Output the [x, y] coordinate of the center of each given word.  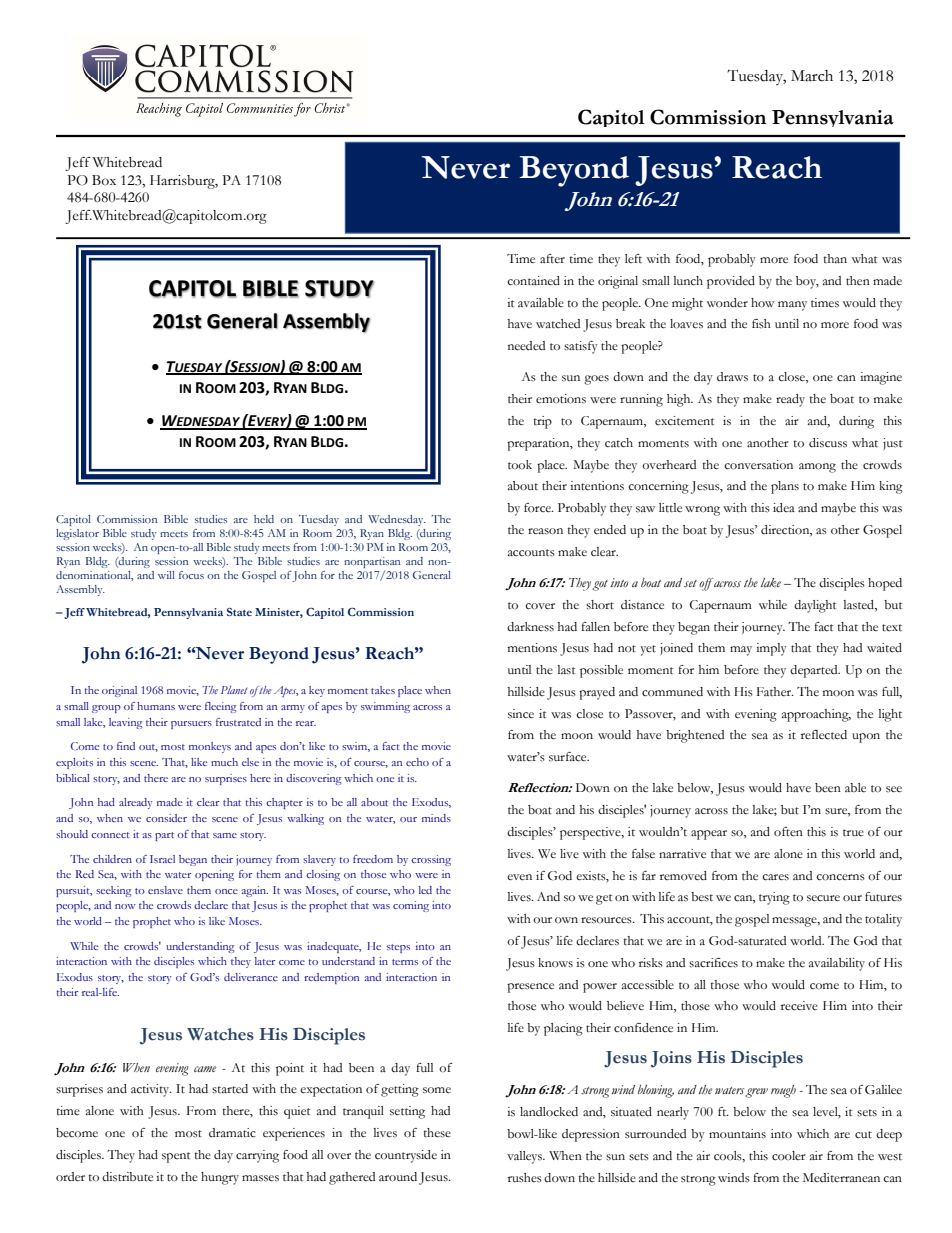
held [264, 519]
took [520, 464]
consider [166, 818]
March [812, 76]
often [788, 832]
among [817, 468]
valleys [526, 1157]
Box [104, 180]
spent [176, 1157]
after [552, 259]
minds [436, 818]
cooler [788, 1156]
